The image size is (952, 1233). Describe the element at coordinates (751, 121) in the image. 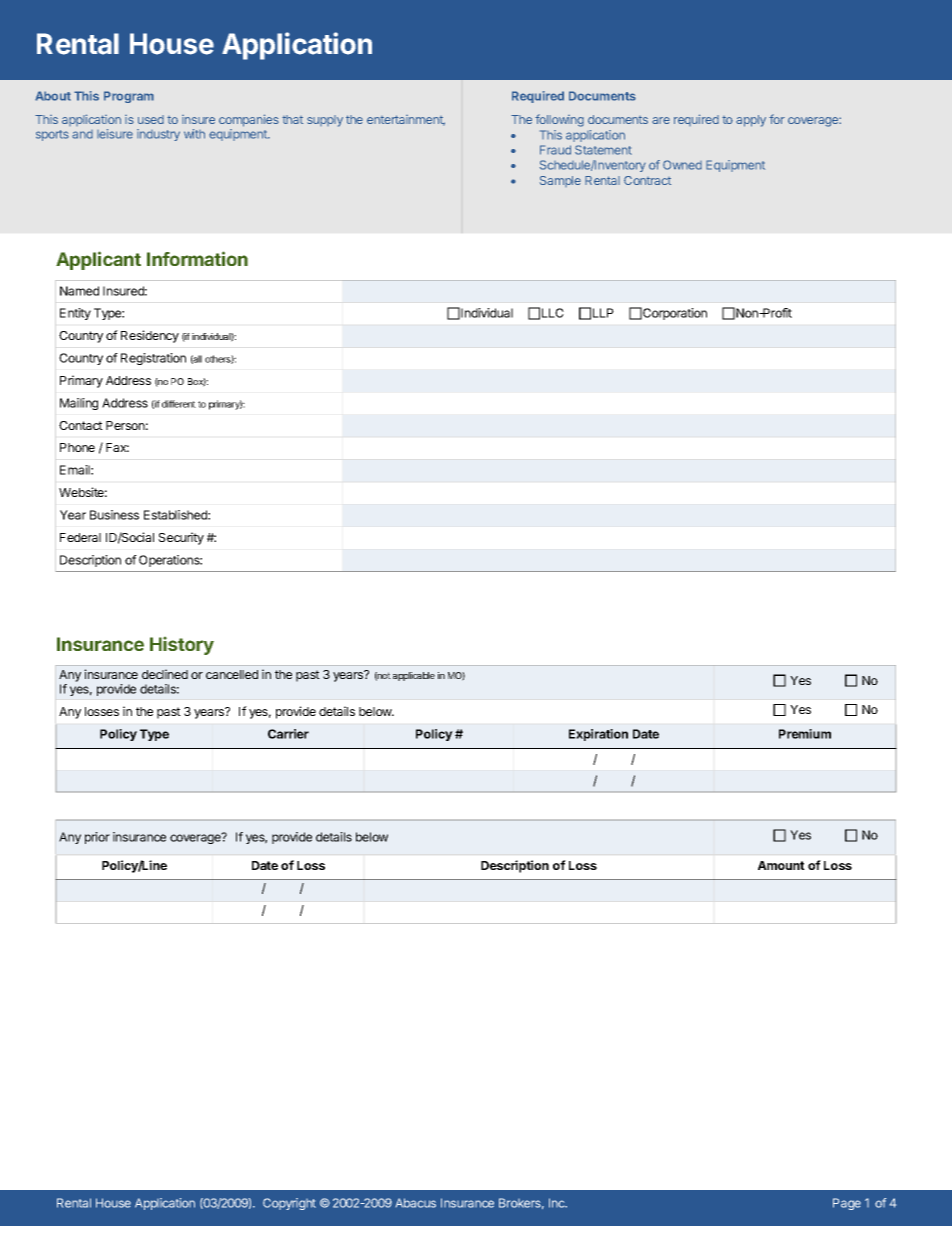

I see `apply` at that location.
